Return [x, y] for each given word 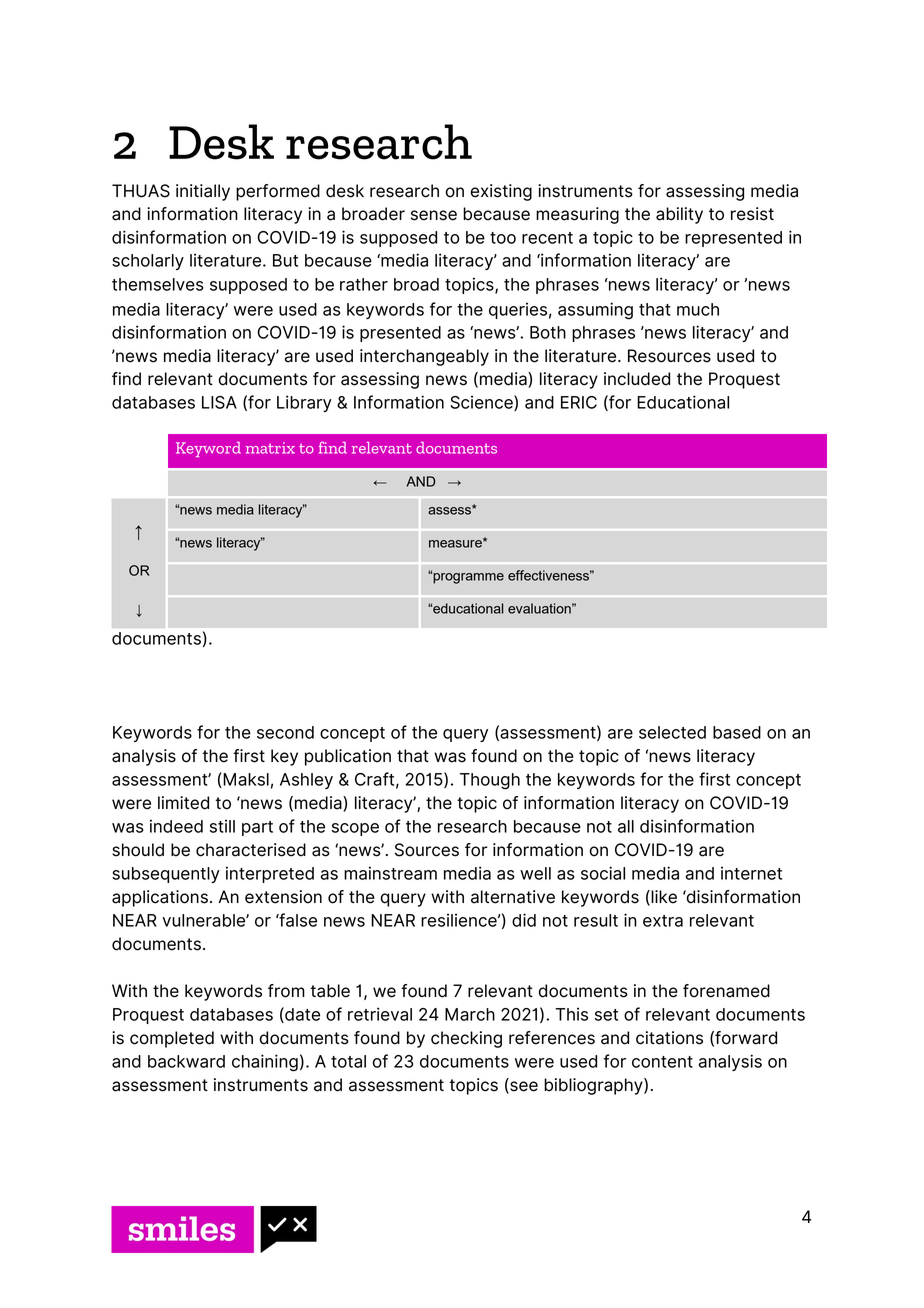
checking [466, 1039]
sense [434, 215]
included [637, 379]
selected [672, 732]
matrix [270, 448]
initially [203, 192]
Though [490, 781]
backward [186, 1061]
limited [183, 803]
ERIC [579, 402]
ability [679, 215]
